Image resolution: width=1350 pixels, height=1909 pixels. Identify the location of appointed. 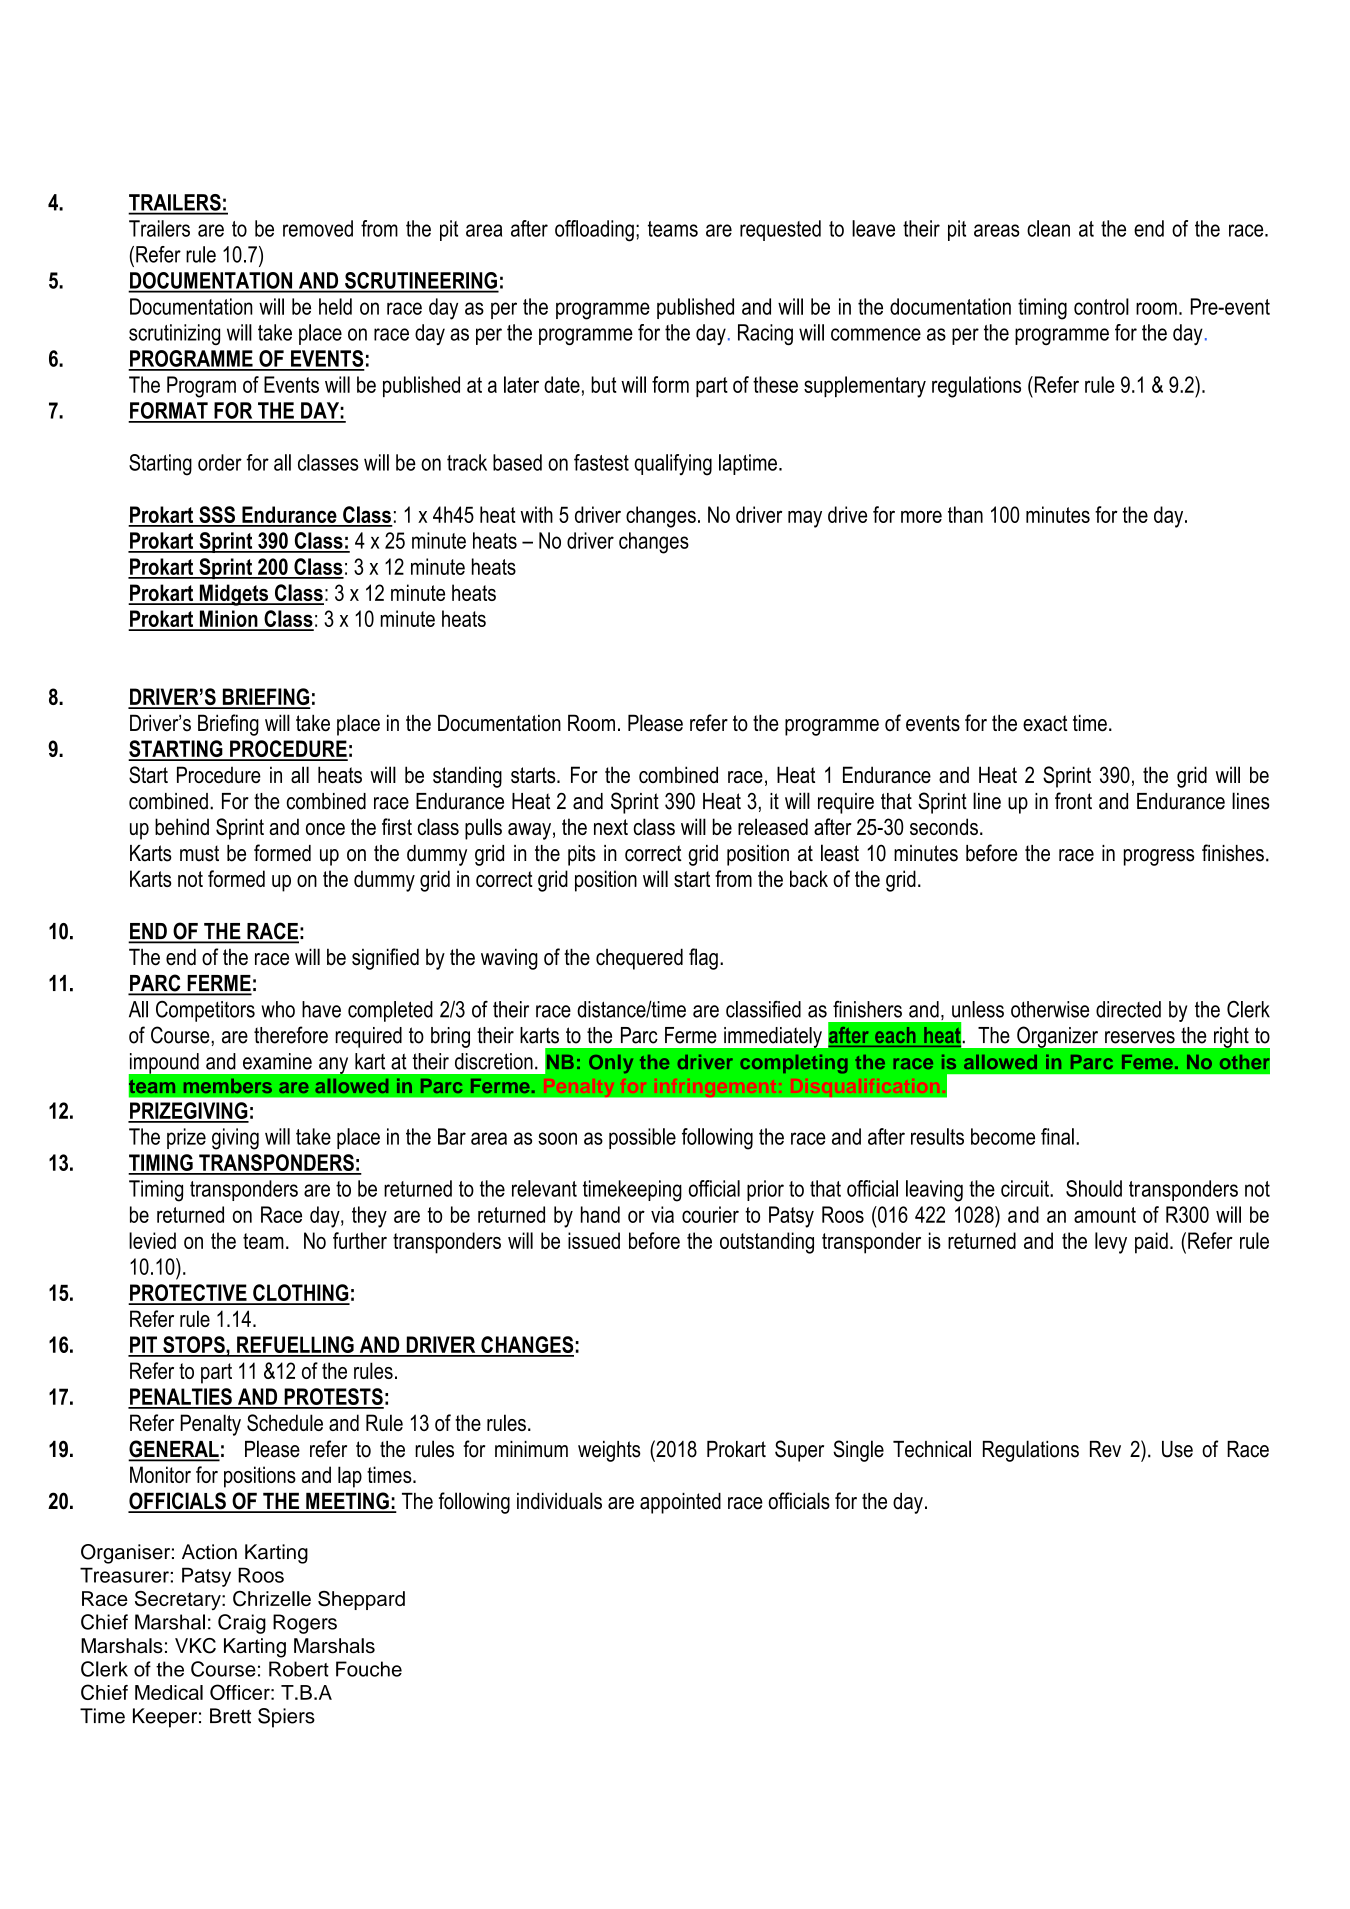
(680, 1503).
